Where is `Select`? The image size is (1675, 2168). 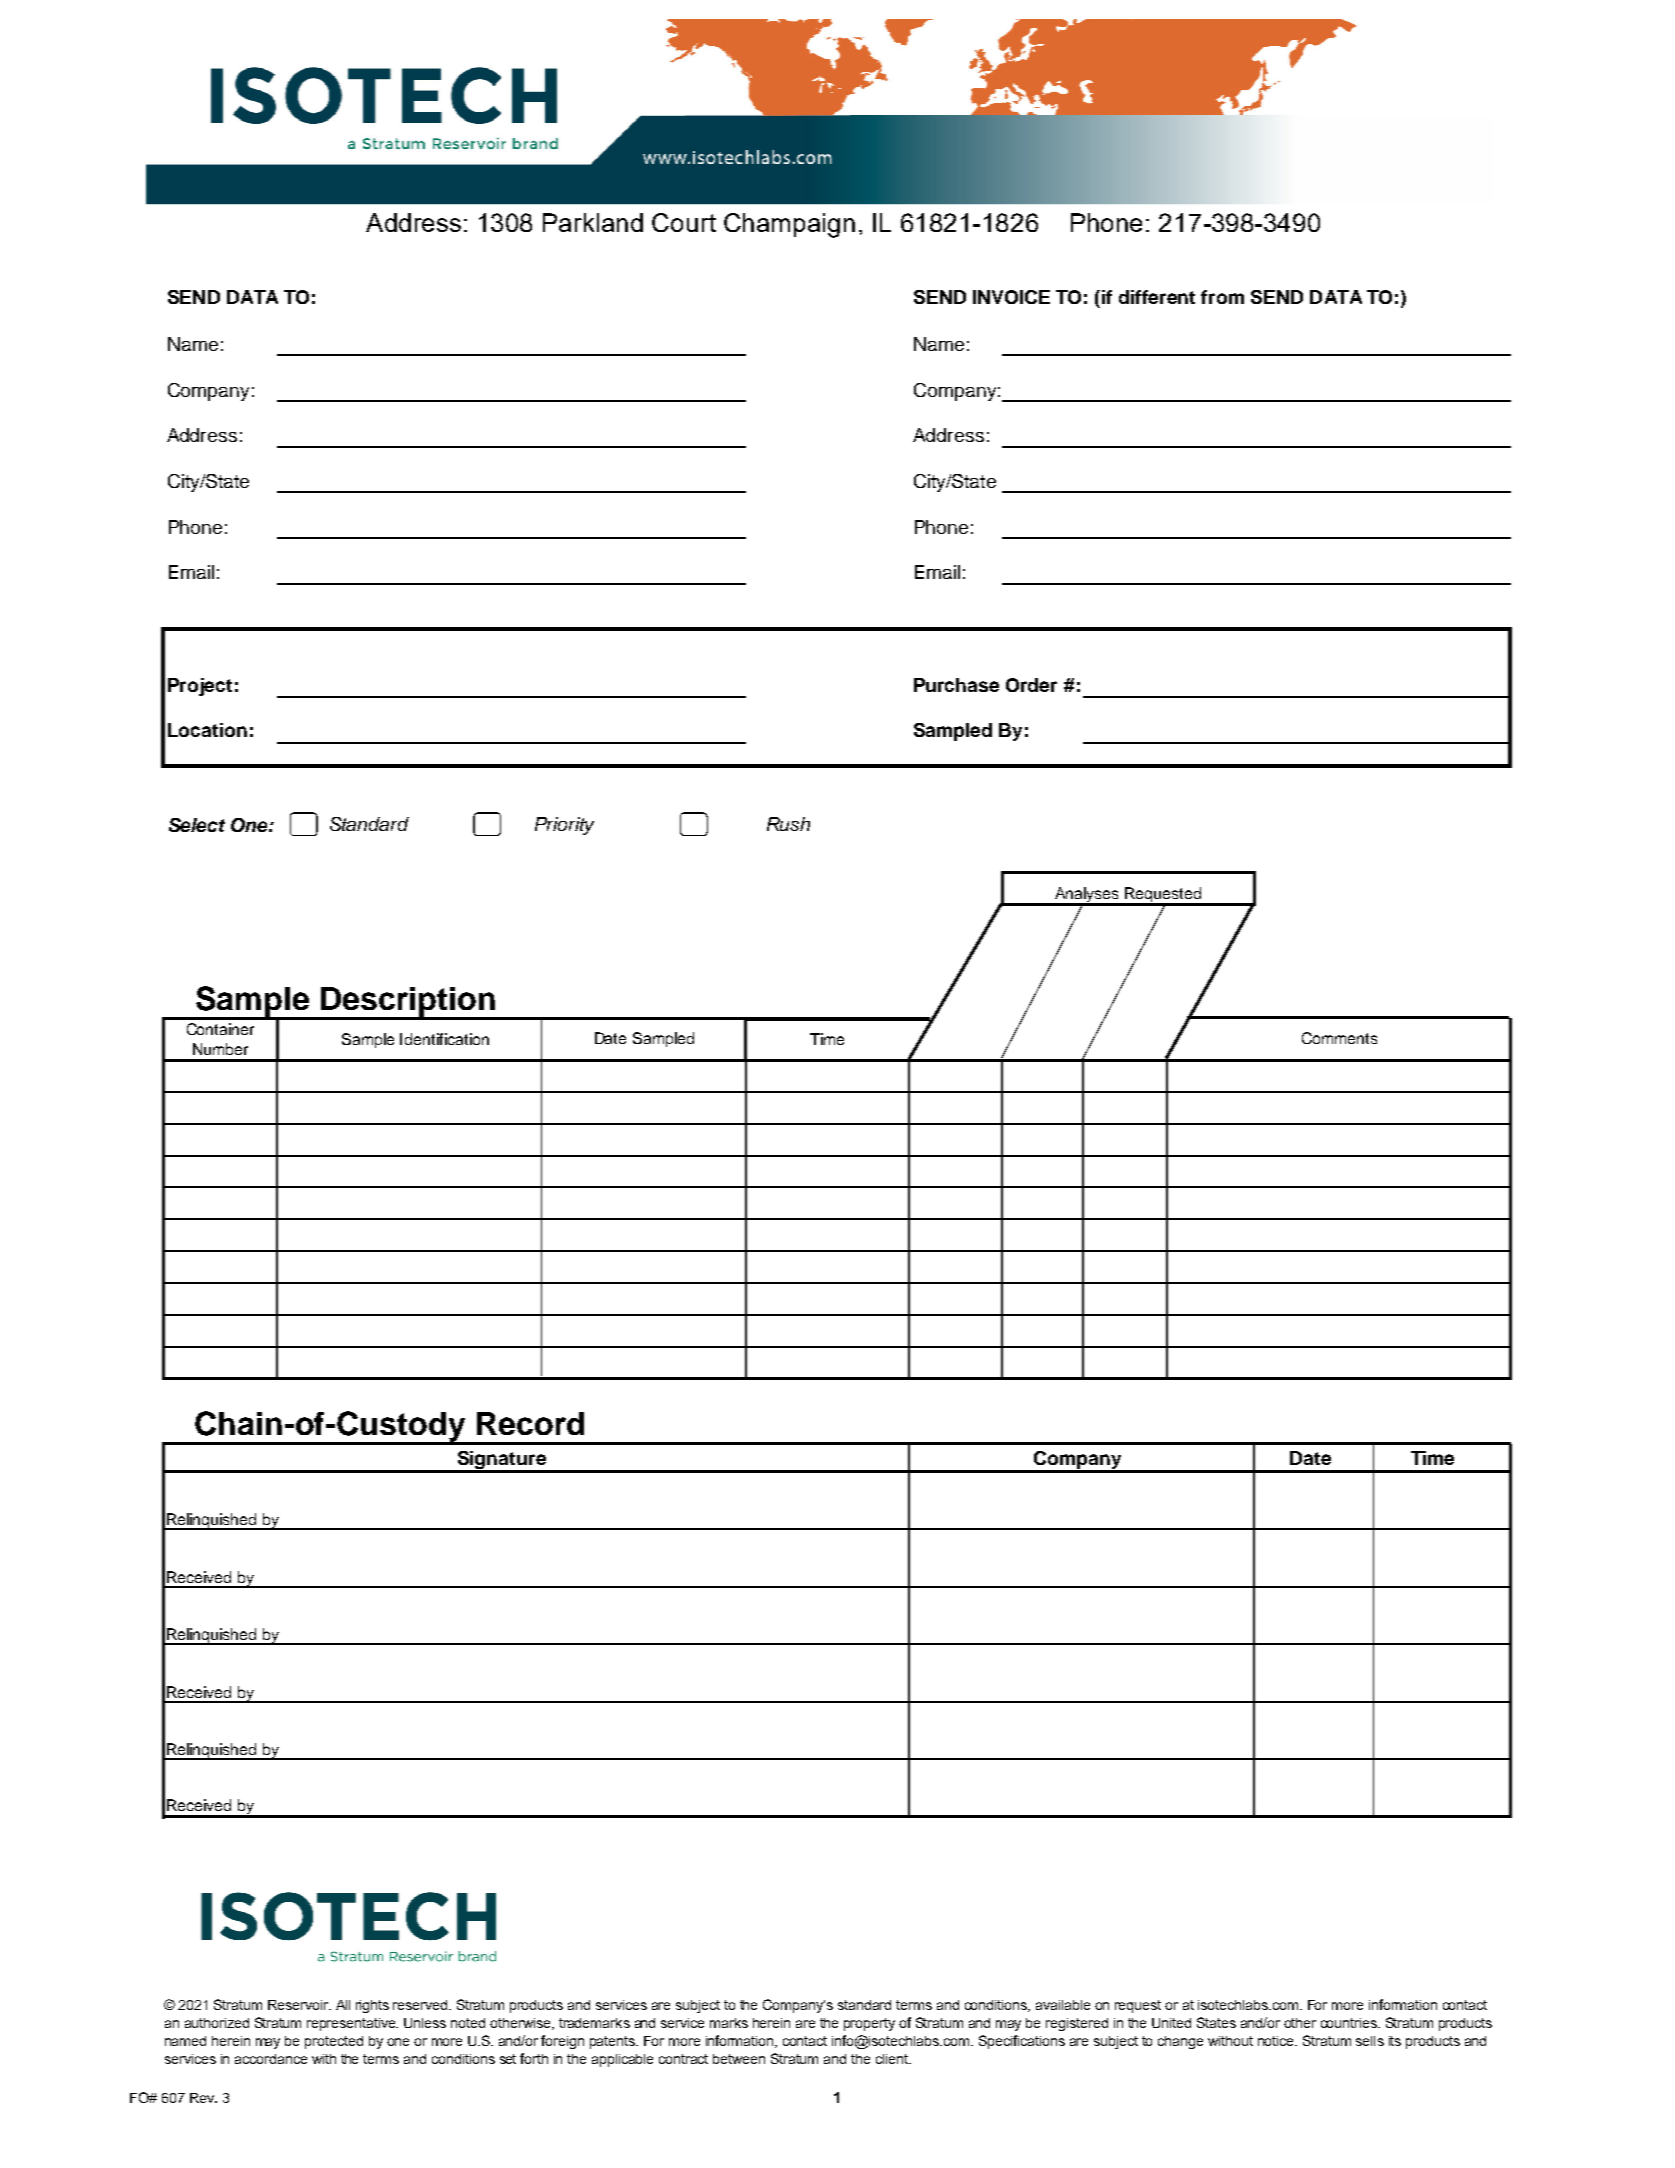
Select is located at coordinates (197, 825).
